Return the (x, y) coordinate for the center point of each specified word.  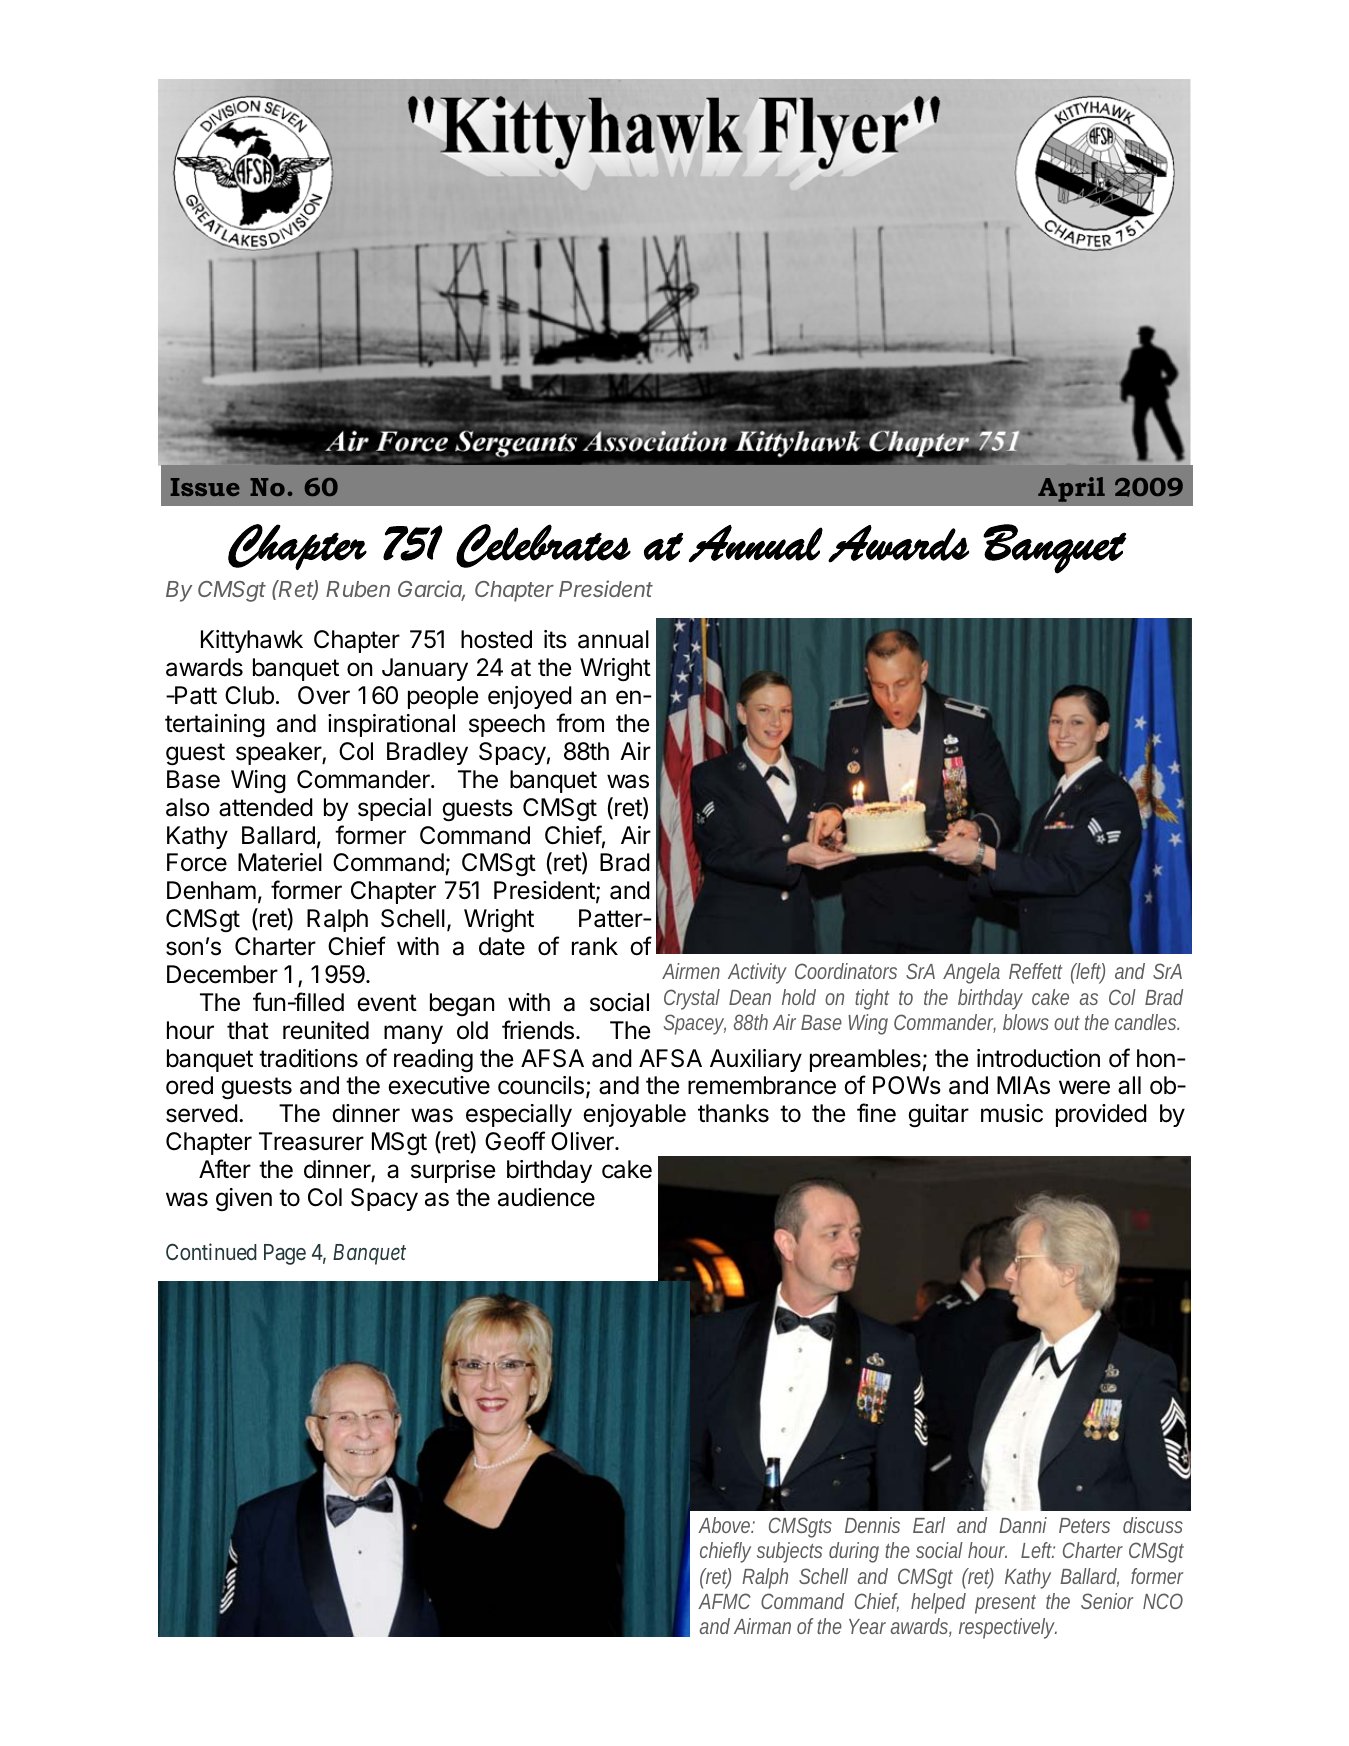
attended (266, 807)
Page (285, 1254)
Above (726, 1525)
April (1071, 489)
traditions (308, 1058)
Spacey (695, 1024)
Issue (205, 487)
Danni (1023, 1525)
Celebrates (543, 546)
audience (546, 1197)
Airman (762, 1626)
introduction (1038, 1058)
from (580, 723)
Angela (971, 973)
